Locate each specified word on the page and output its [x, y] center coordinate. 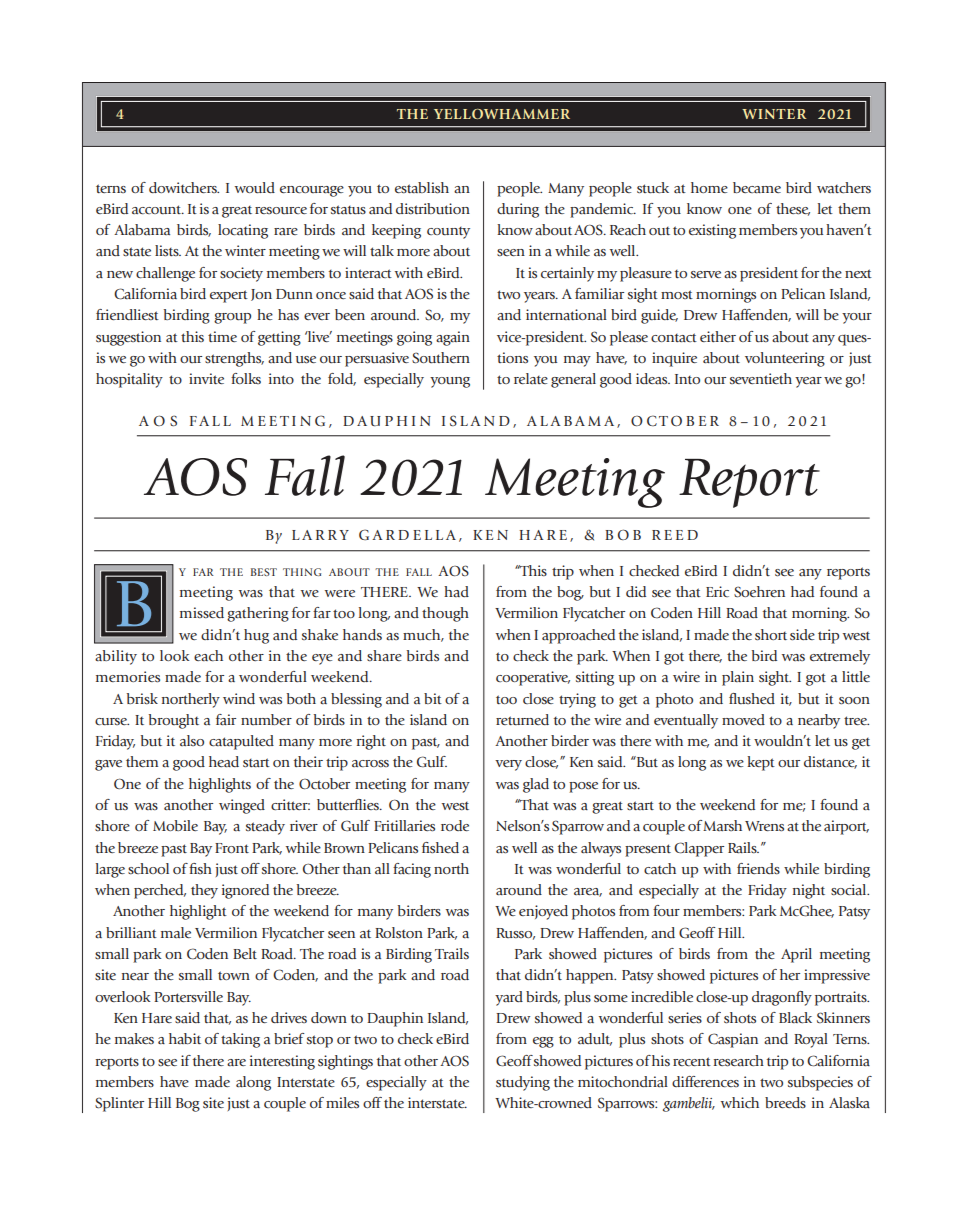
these [793, 209]
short [771, 634]
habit [185, 1038]
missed [202, 612]
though [445, 614]
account [158, 210]
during [518, 210]
